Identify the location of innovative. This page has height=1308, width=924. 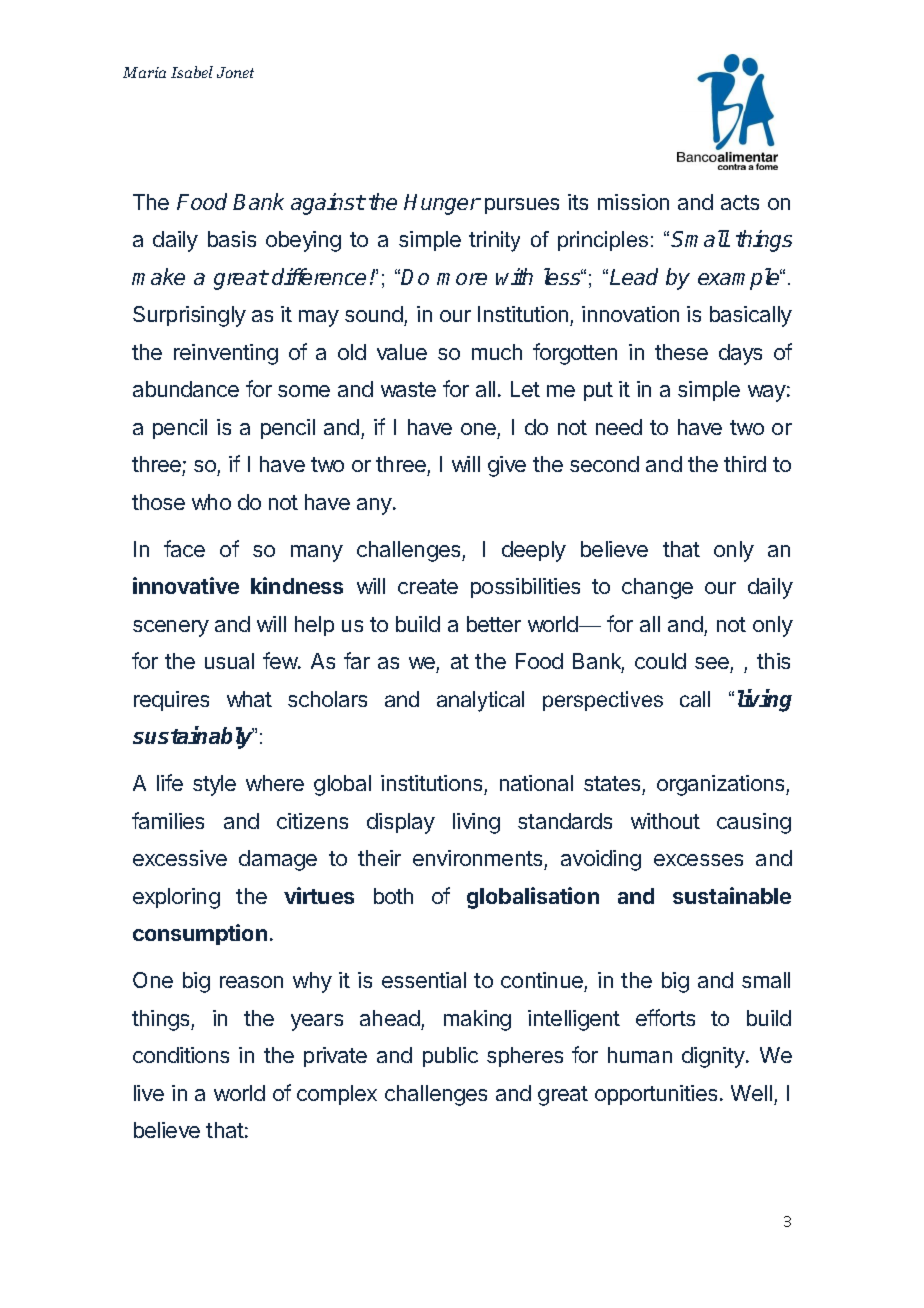
(186, 585).
